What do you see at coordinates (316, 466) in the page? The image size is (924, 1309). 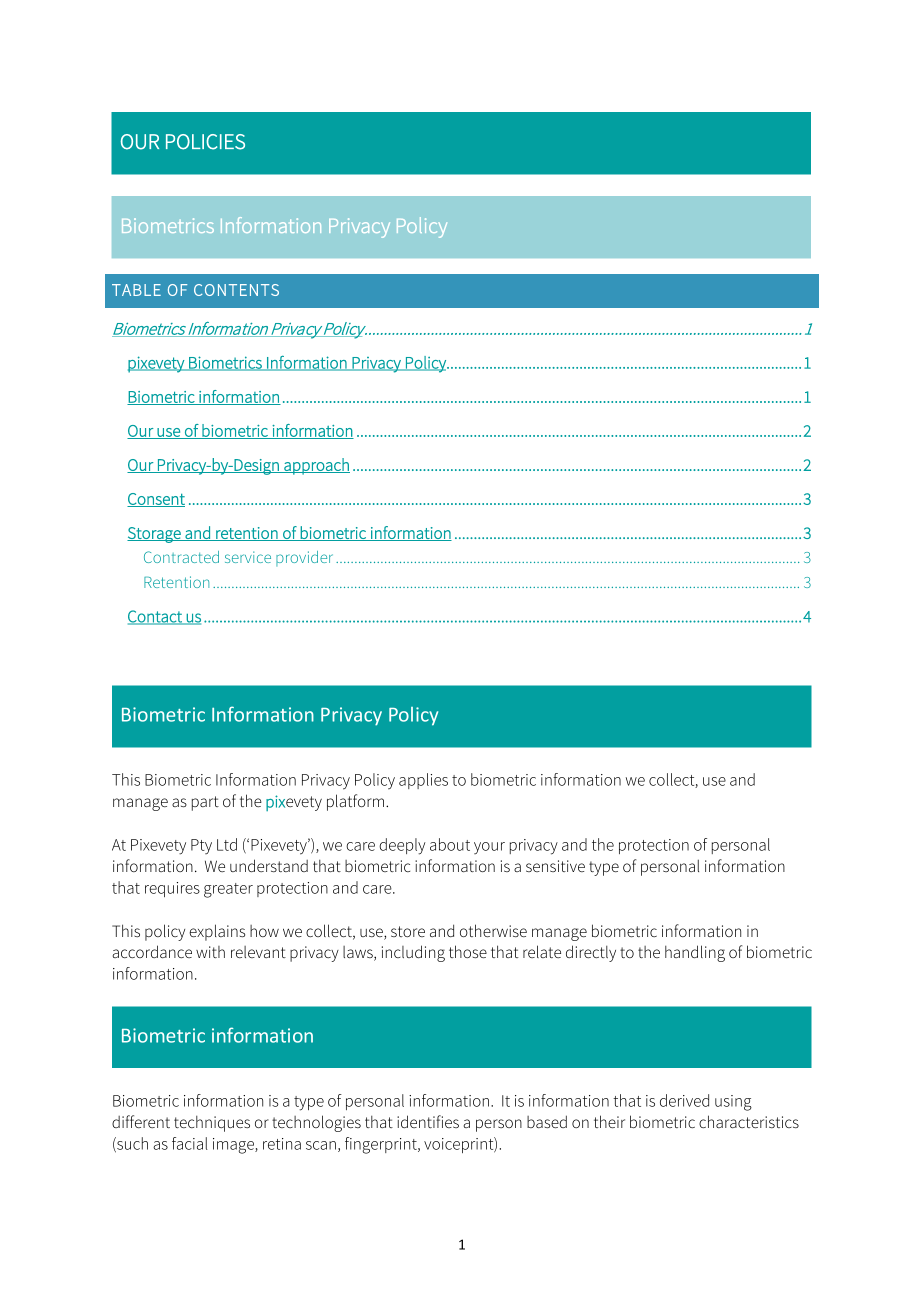 I see `approach` at bounding box center [316, 466].
